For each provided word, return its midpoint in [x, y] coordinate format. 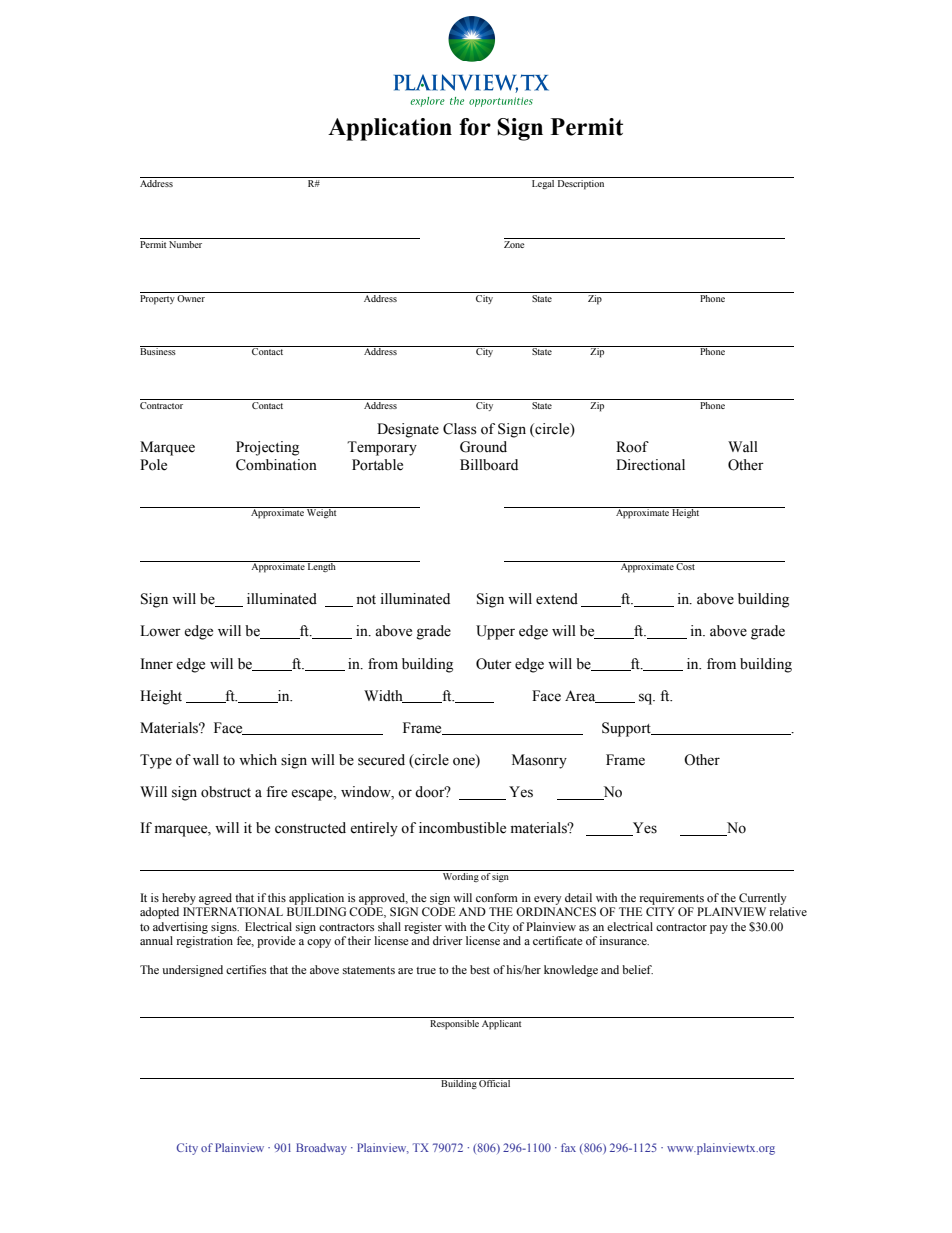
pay [719, 929]
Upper [495, 632]
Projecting [267, 448]
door [431, 792]
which [258, 760]
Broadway [321, 1149]
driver [448, 940]
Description [581, 185]
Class [460, 429]
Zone [514, 244]
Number [186, 243]
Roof [632, 447]
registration [204, 942]
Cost [686, 565]
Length [322, 566]
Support [627, 729]
